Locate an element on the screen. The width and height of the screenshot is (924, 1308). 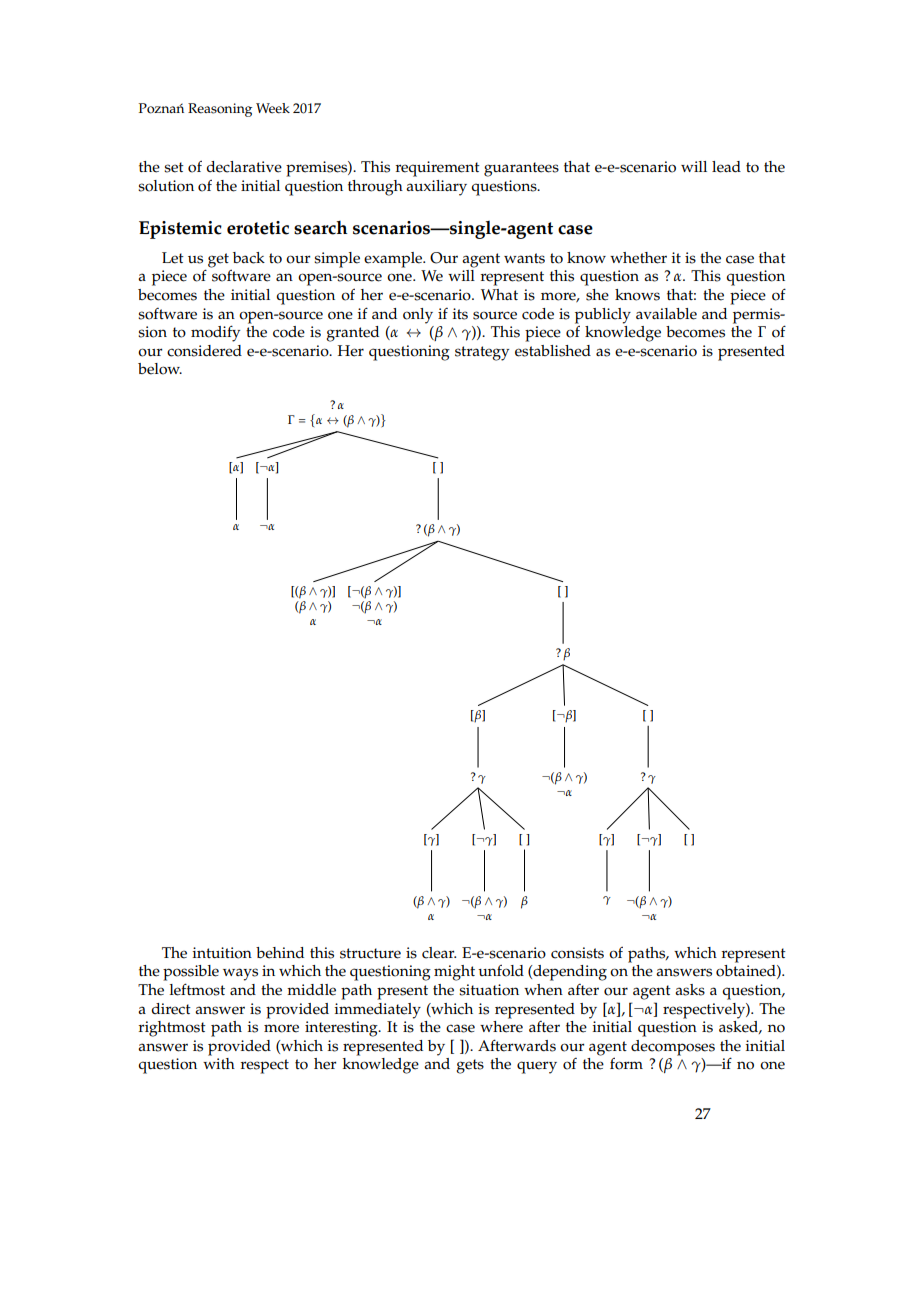
requirement is located at coordinates (438, 169).
